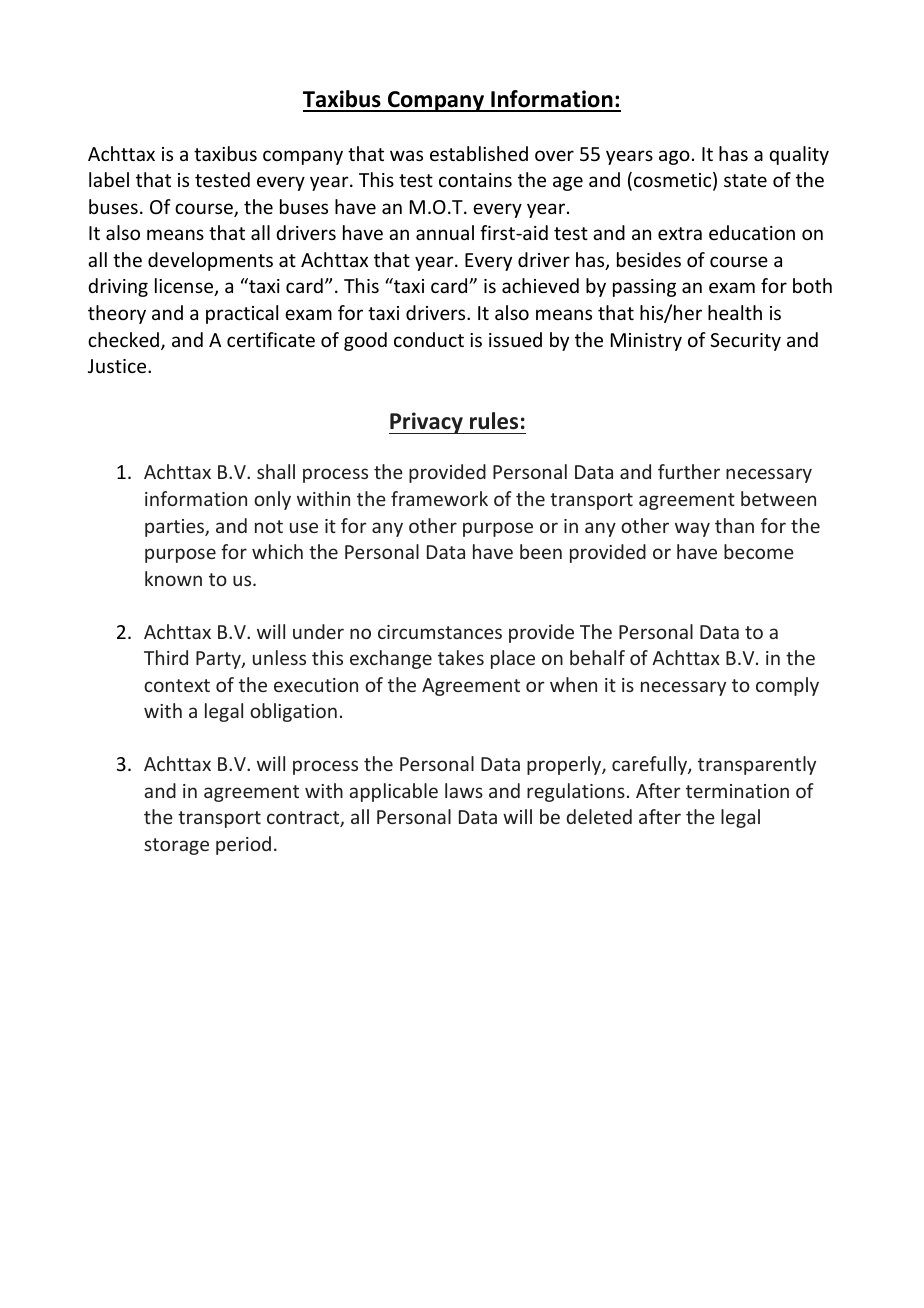 Image resolution: width=924 pixels, height=1308 pixels. I want to click on parties, so click(175, 528).
